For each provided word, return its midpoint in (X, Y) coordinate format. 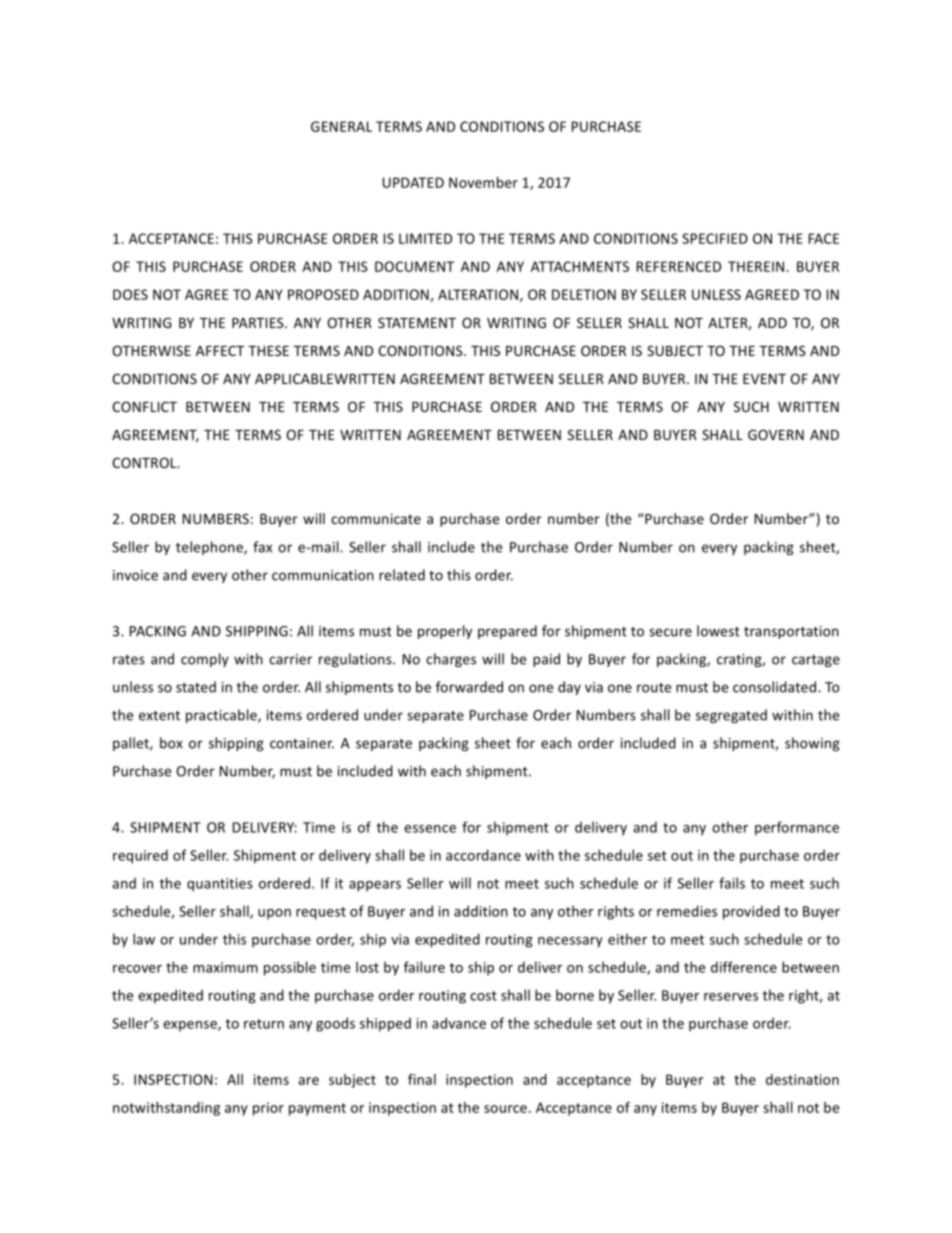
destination (802, 1079)
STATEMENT (417, 322)
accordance (483, 855)
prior (268, 1109)
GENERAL (341, 126)
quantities (220, 885)
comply (205, 660)
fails (732, 883)
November (483, 182)
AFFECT (220, 351)
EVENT (764, 379)
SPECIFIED (715, 238)
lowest (718, 631)
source (505, 1109)
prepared (507, 632)
